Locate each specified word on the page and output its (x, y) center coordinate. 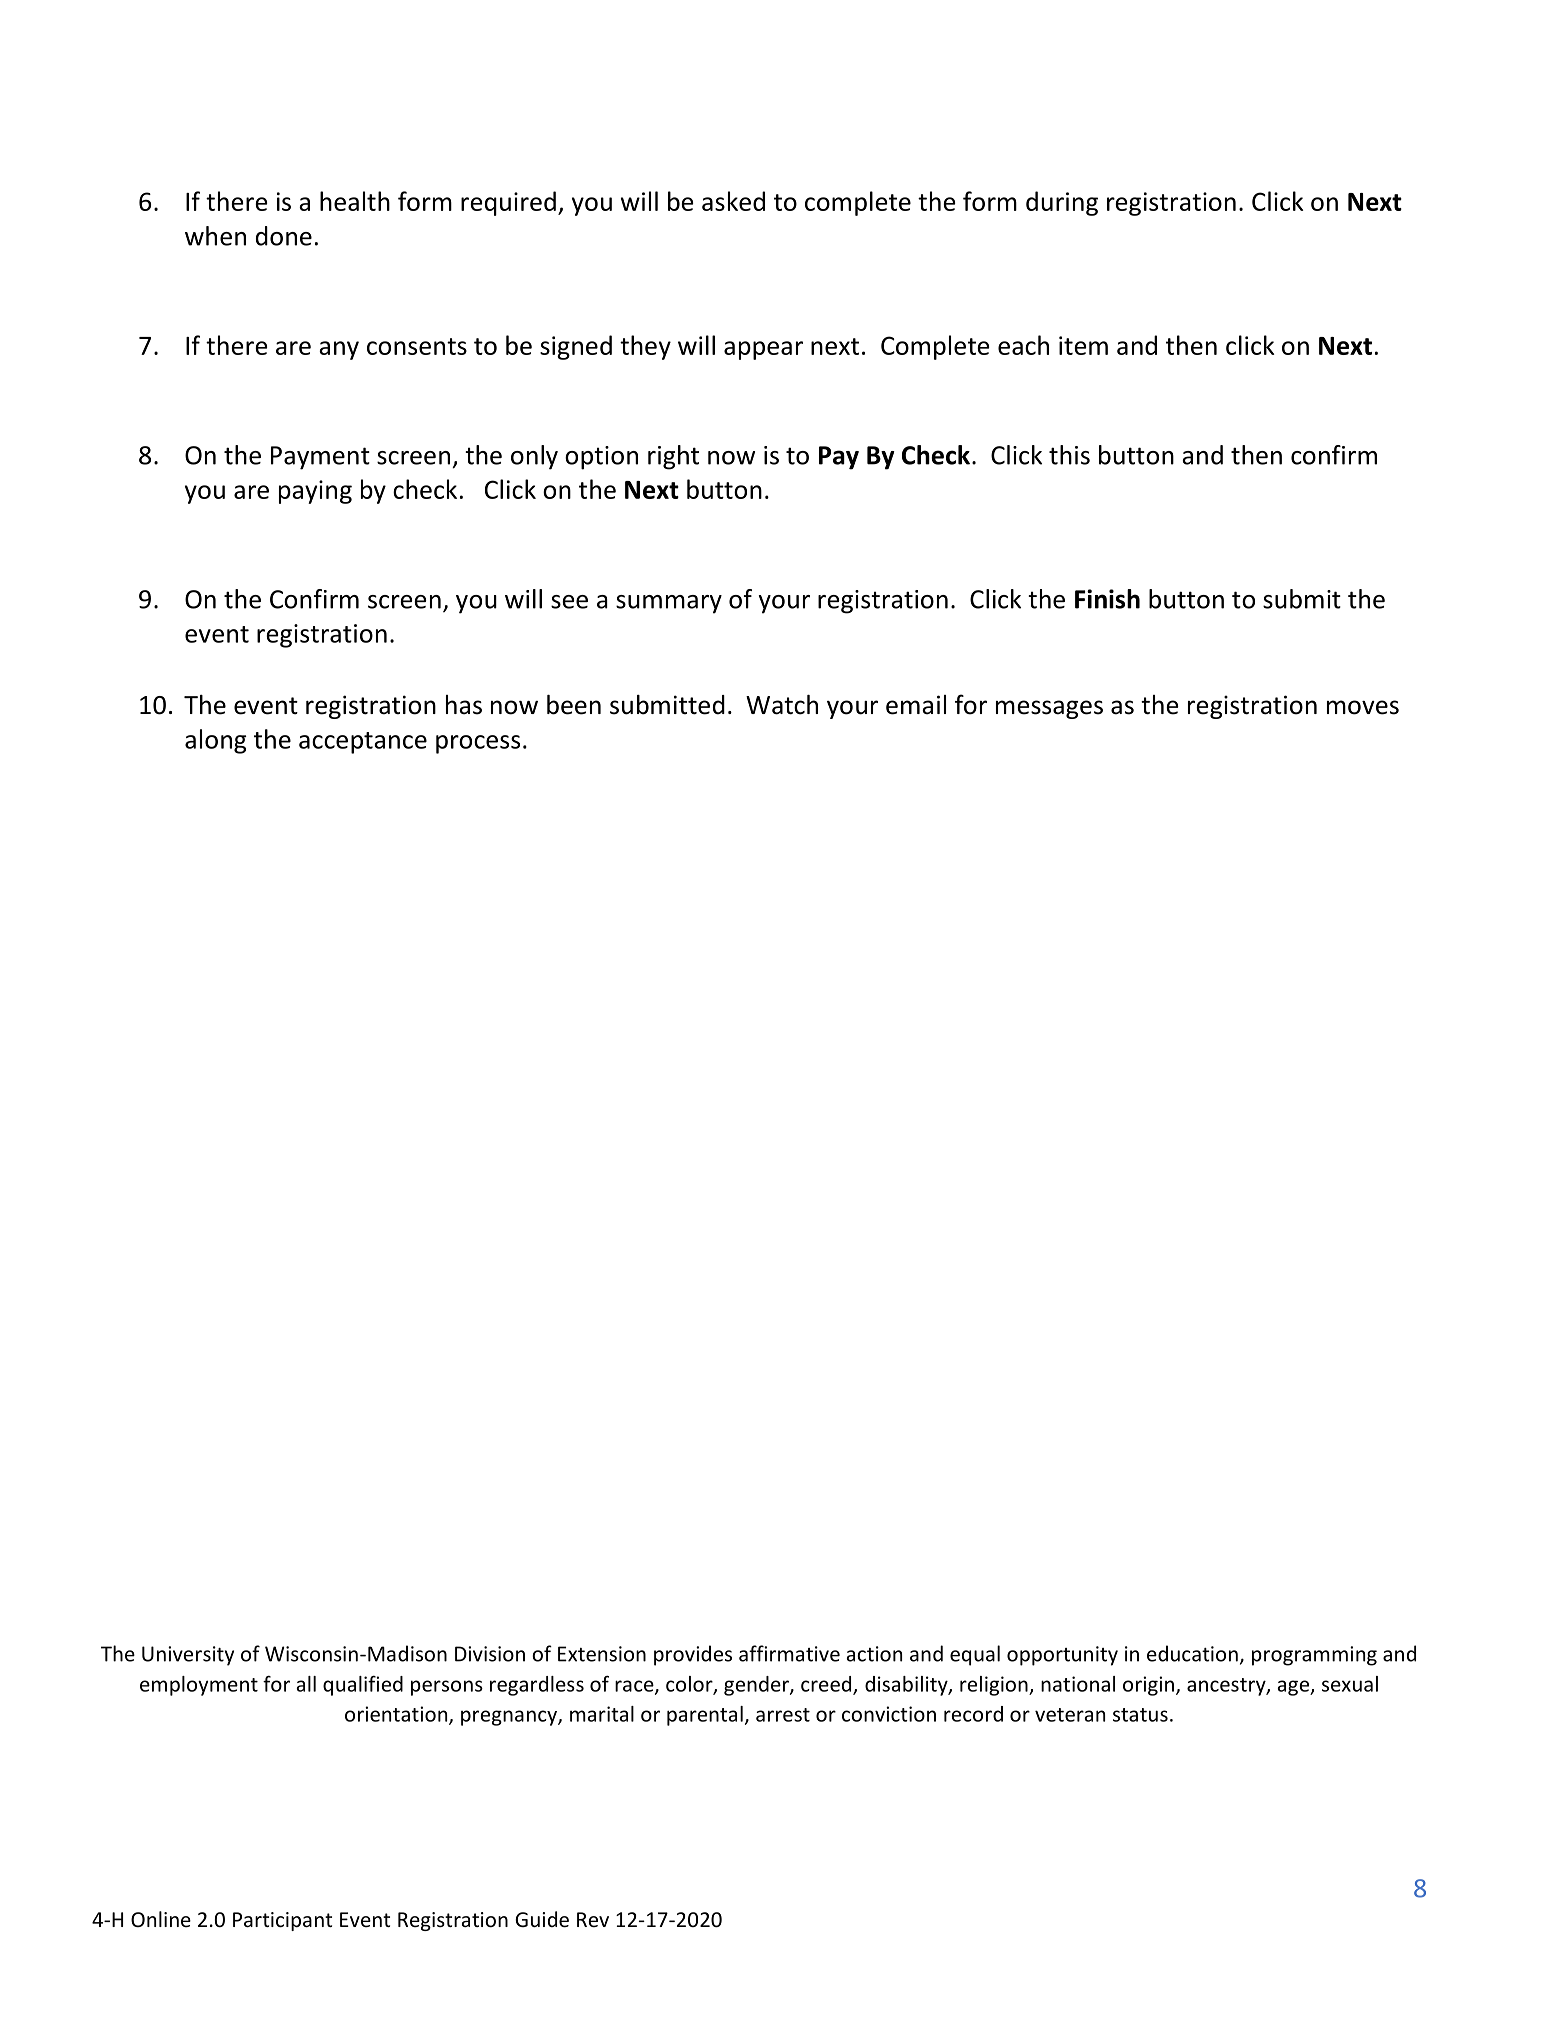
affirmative (789, 1653)
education (1192, 1653)
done (284, 236)
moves (1363, 707)
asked (733, 201)
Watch (782, 705)
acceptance (363, 743)
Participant (282, 1921)
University (188, 1656)
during (1062, 203)
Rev (593, 1919)
